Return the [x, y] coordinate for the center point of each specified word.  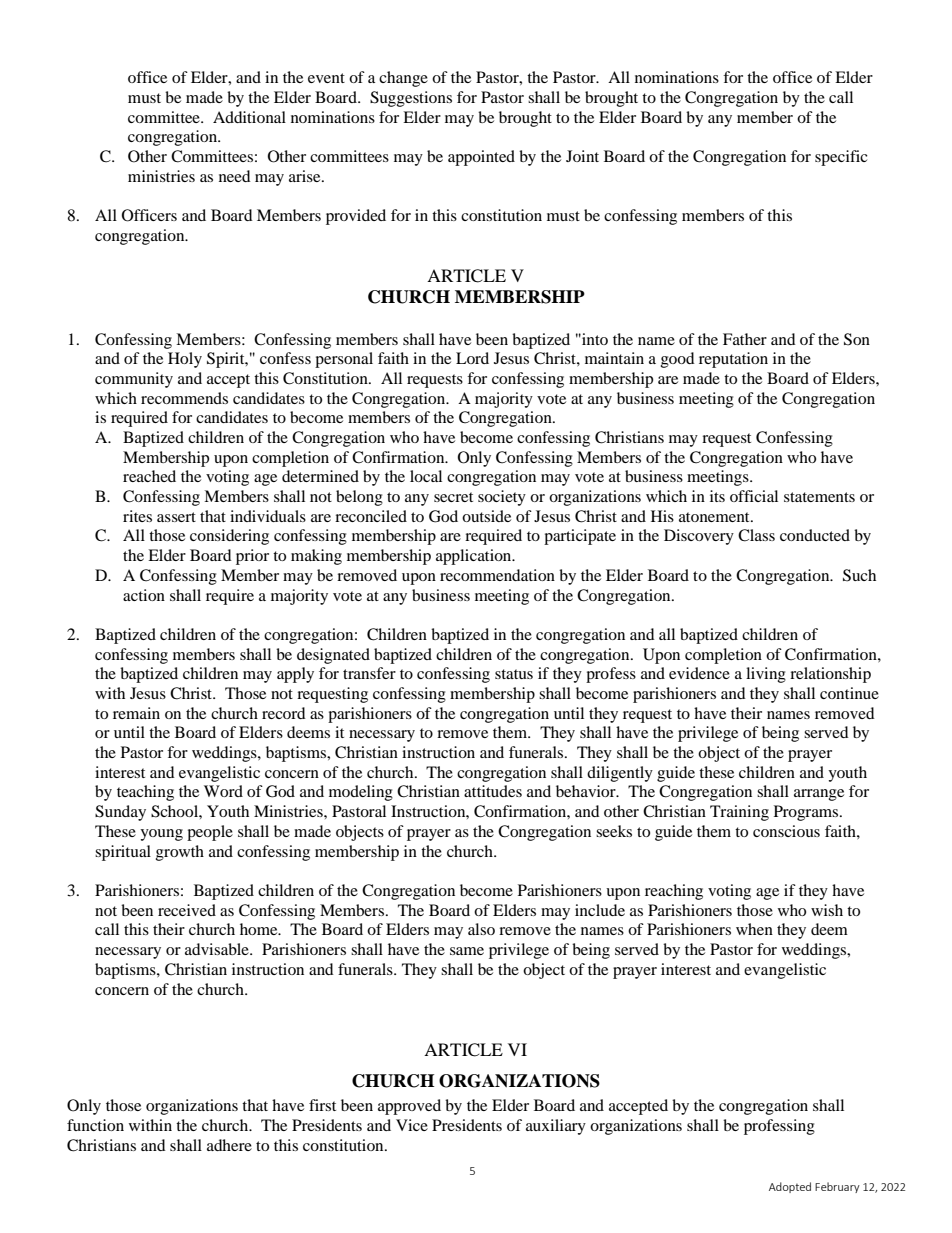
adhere [229, 1145]
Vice [412, 1125]
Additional [249, 117]
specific [841, 158]
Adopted [790, 1187]
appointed [481, 158]
